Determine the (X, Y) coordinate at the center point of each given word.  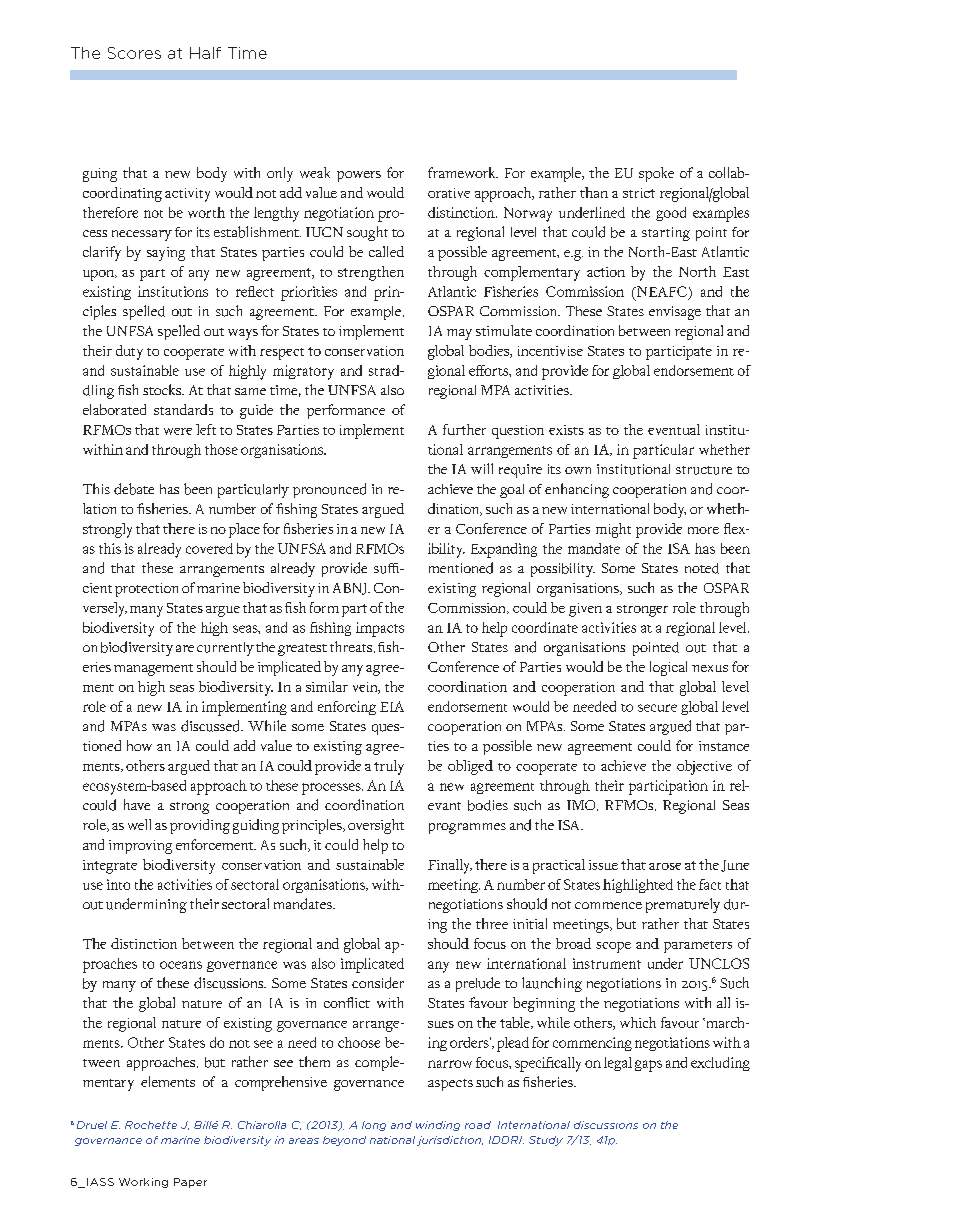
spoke (656, 174)
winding (438, 1126)
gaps (648, 1066)
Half (205, 53)
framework (463, 172)
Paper (190, 1183)
